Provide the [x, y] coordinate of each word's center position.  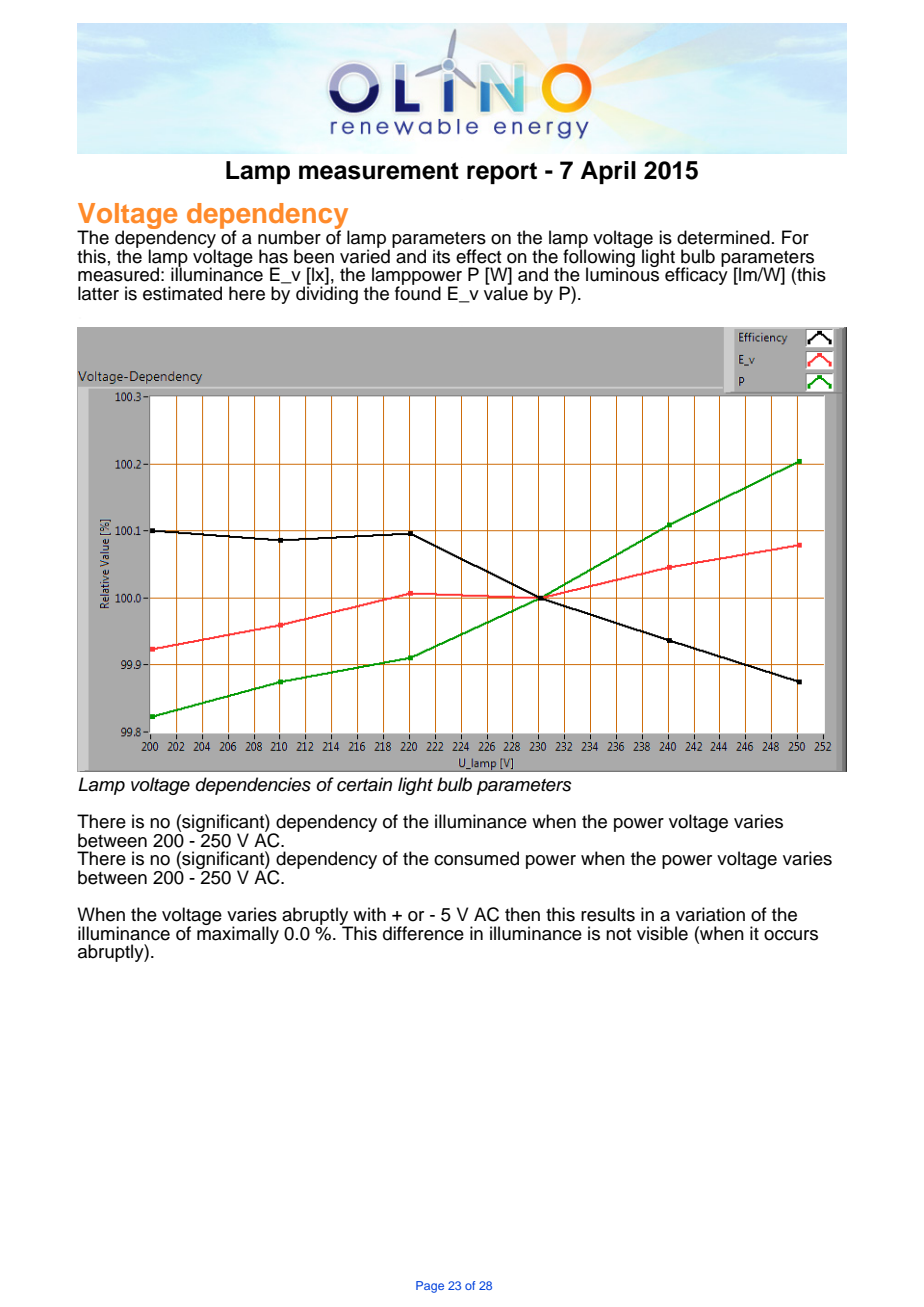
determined [723, 237]
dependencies [253, 786]
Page [430, 1287]
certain [364, 784]
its [441, 256]
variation [710, 914]
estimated [182, 293]
